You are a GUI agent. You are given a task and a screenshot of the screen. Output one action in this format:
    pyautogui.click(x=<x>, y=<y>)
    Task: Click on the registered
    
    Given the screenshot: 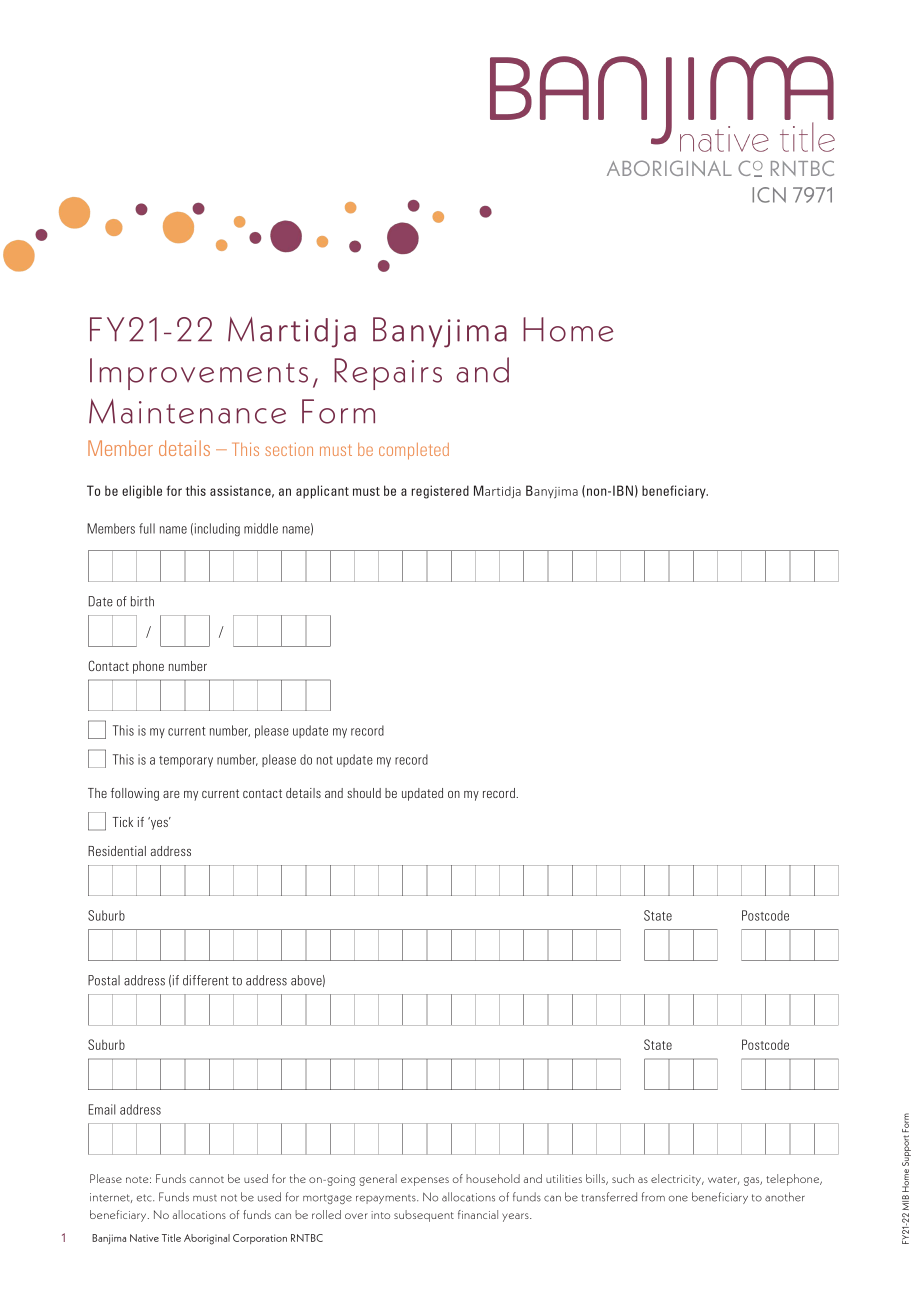 What is the action you would take?
    pyautogui.click(x=440, y=492)
